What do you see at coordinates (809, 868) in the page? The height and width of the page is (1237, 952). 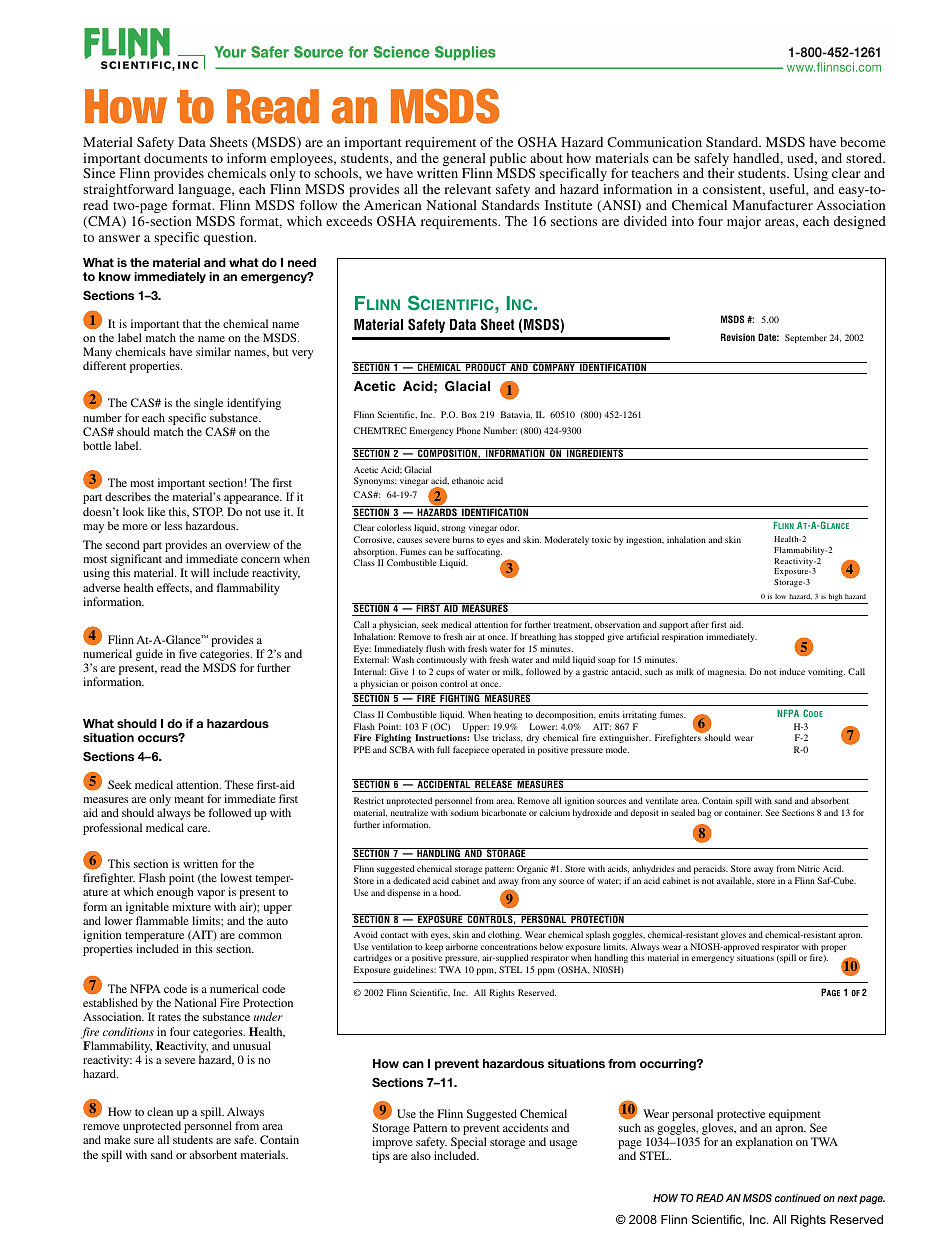 I see `Nitric` at bounding box center [809, 868].
